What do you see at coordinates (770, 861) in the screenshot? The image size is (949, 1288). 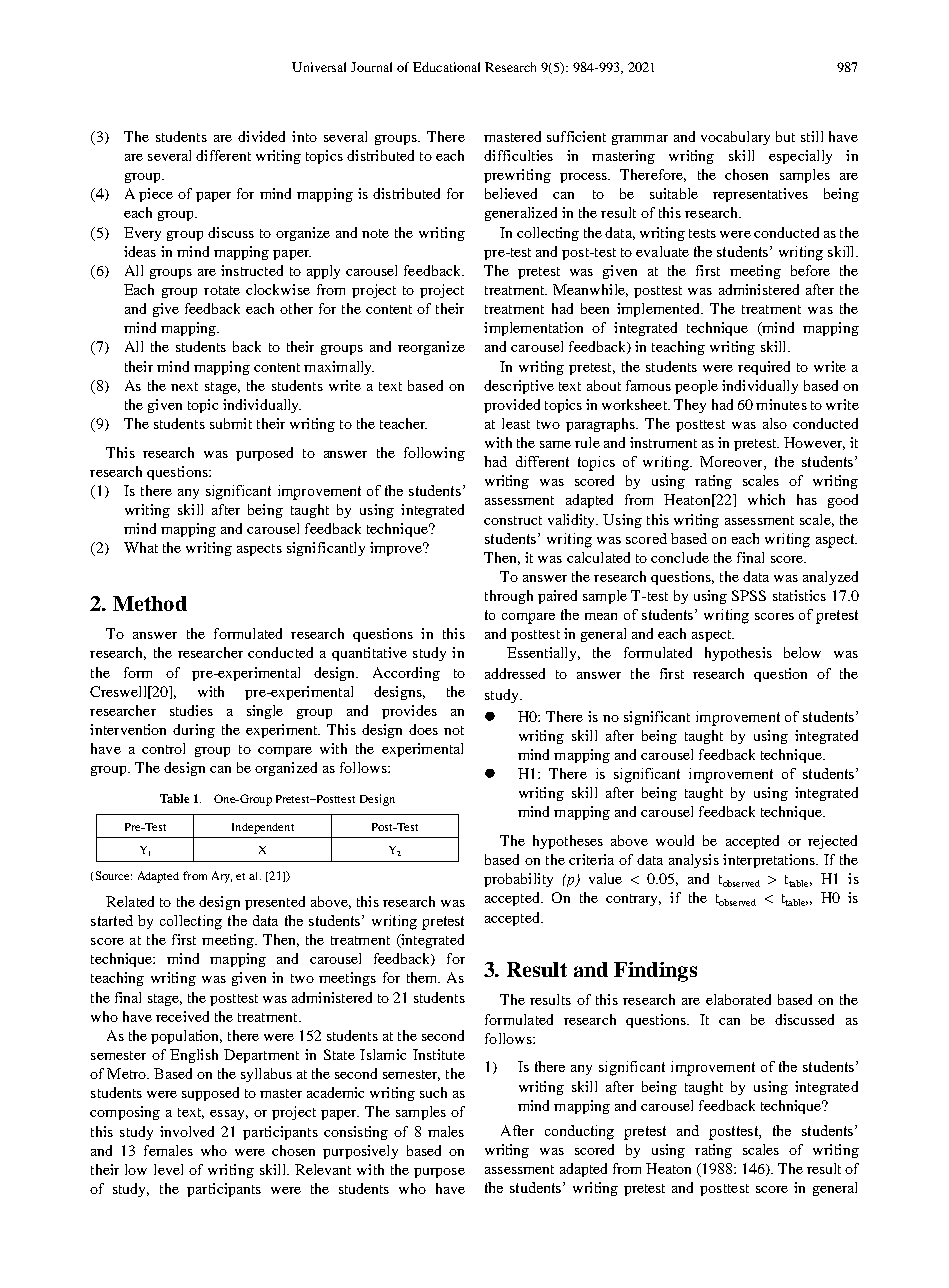 I see `interpretations` at bounding box center [770, 861].
